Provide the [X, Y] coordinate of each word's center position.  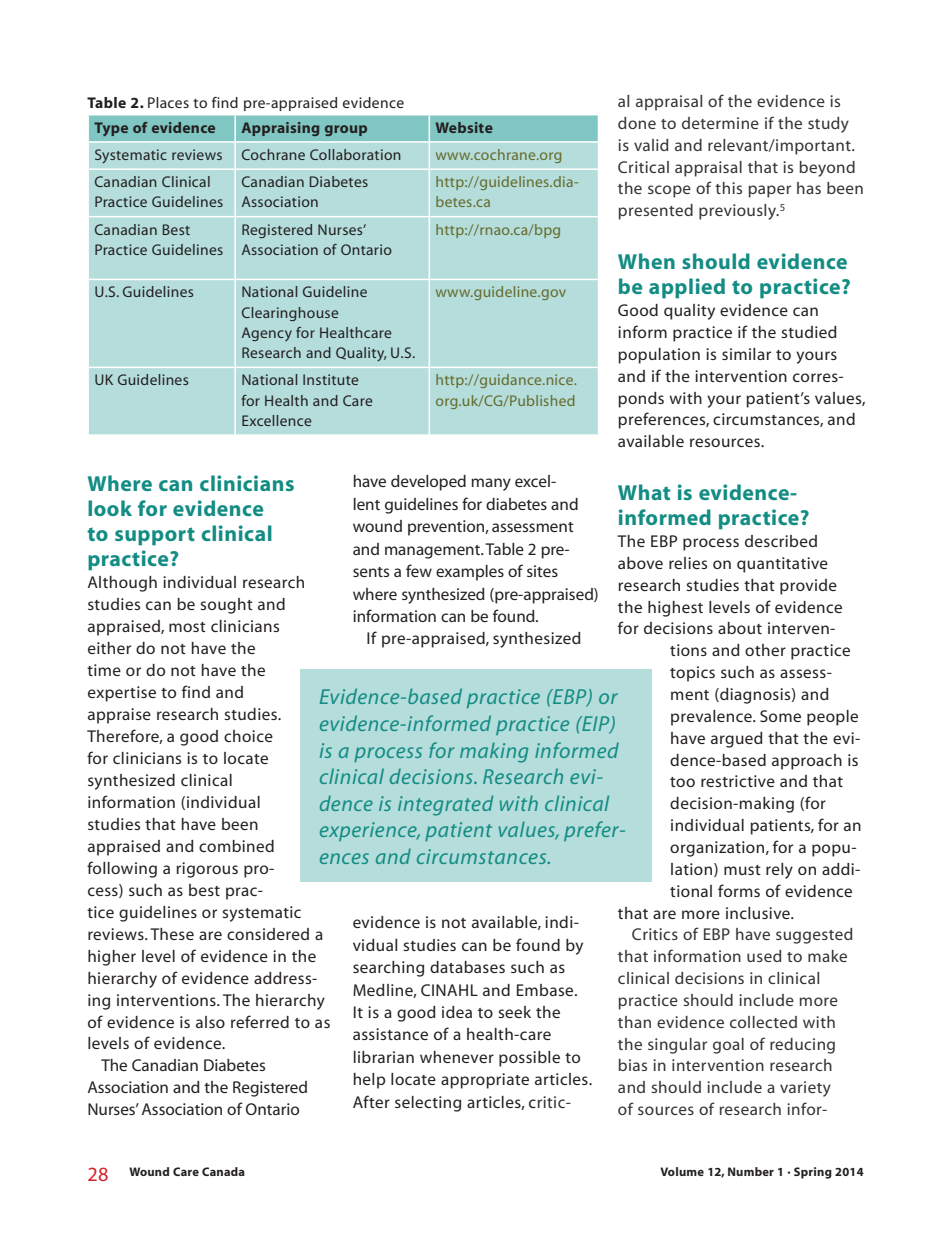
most [187, 627]
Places [168, 102]
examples [470, 573]
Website [464, 127]
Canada [223, 1171]
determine [720, 123]
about [740, 628]
